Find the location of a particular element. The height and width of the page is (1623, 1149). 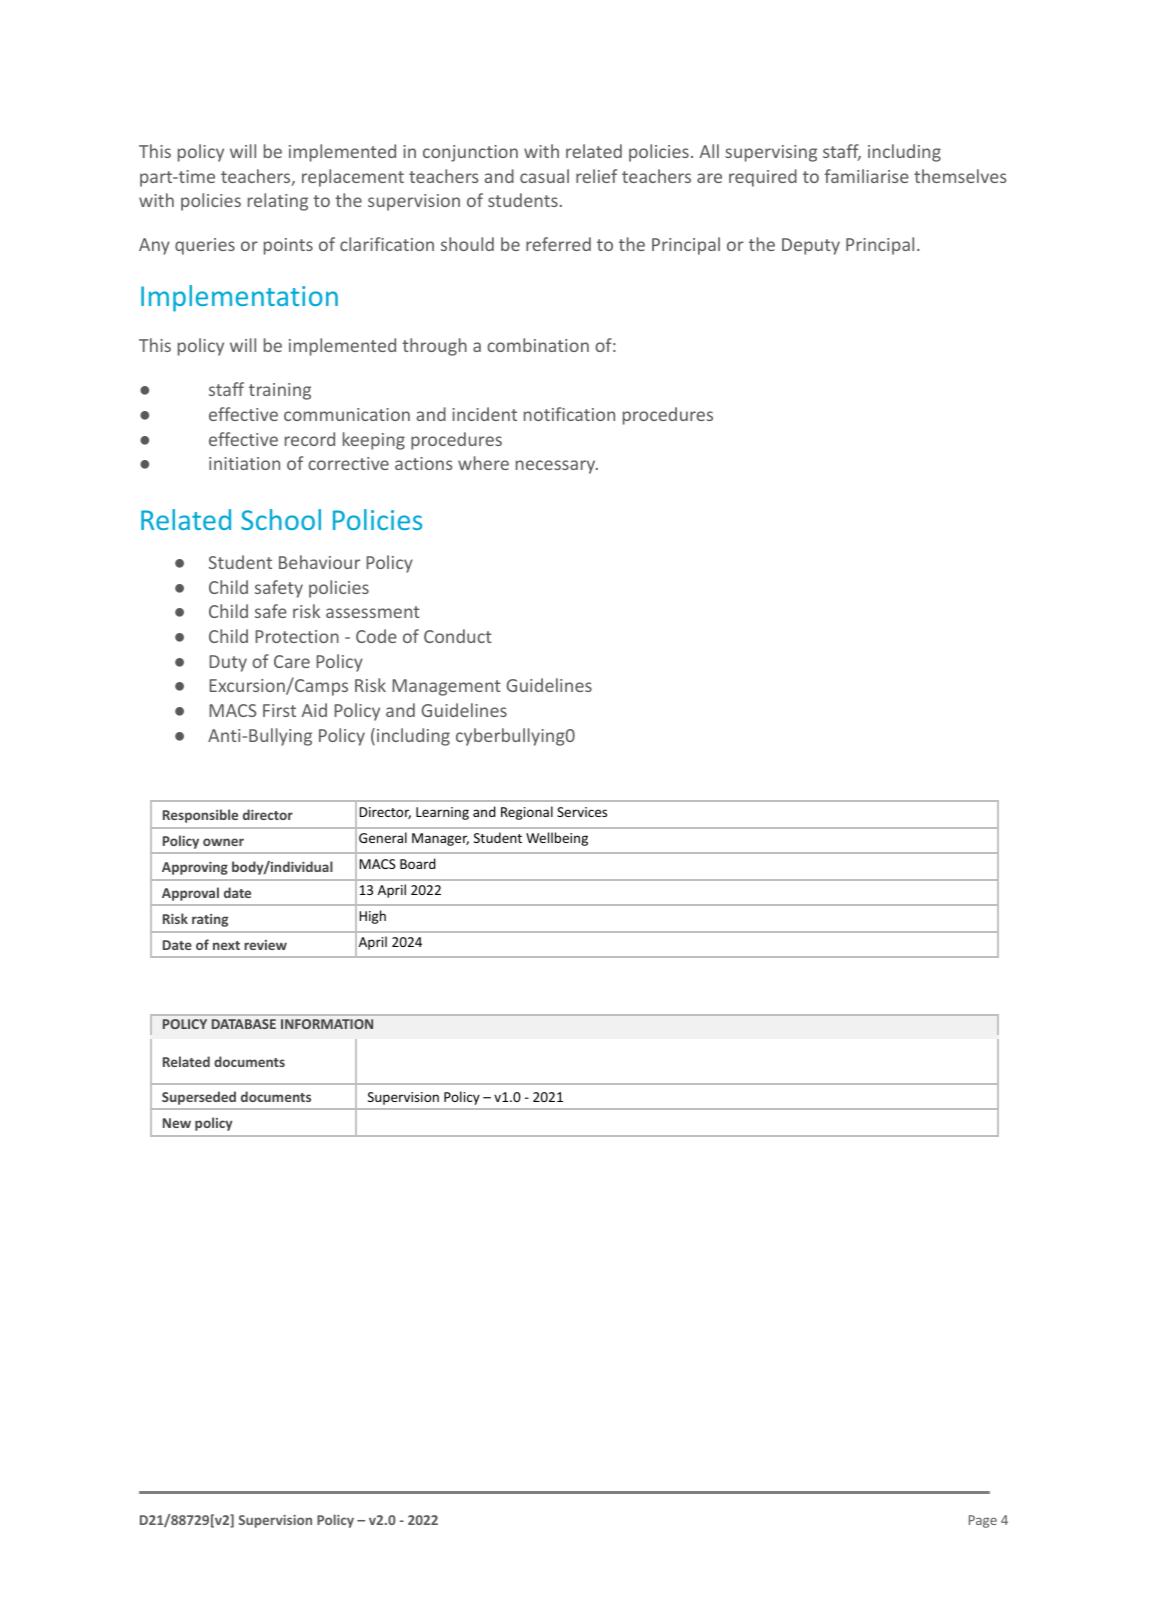

familiarise is located at coordinates (866, 176).
